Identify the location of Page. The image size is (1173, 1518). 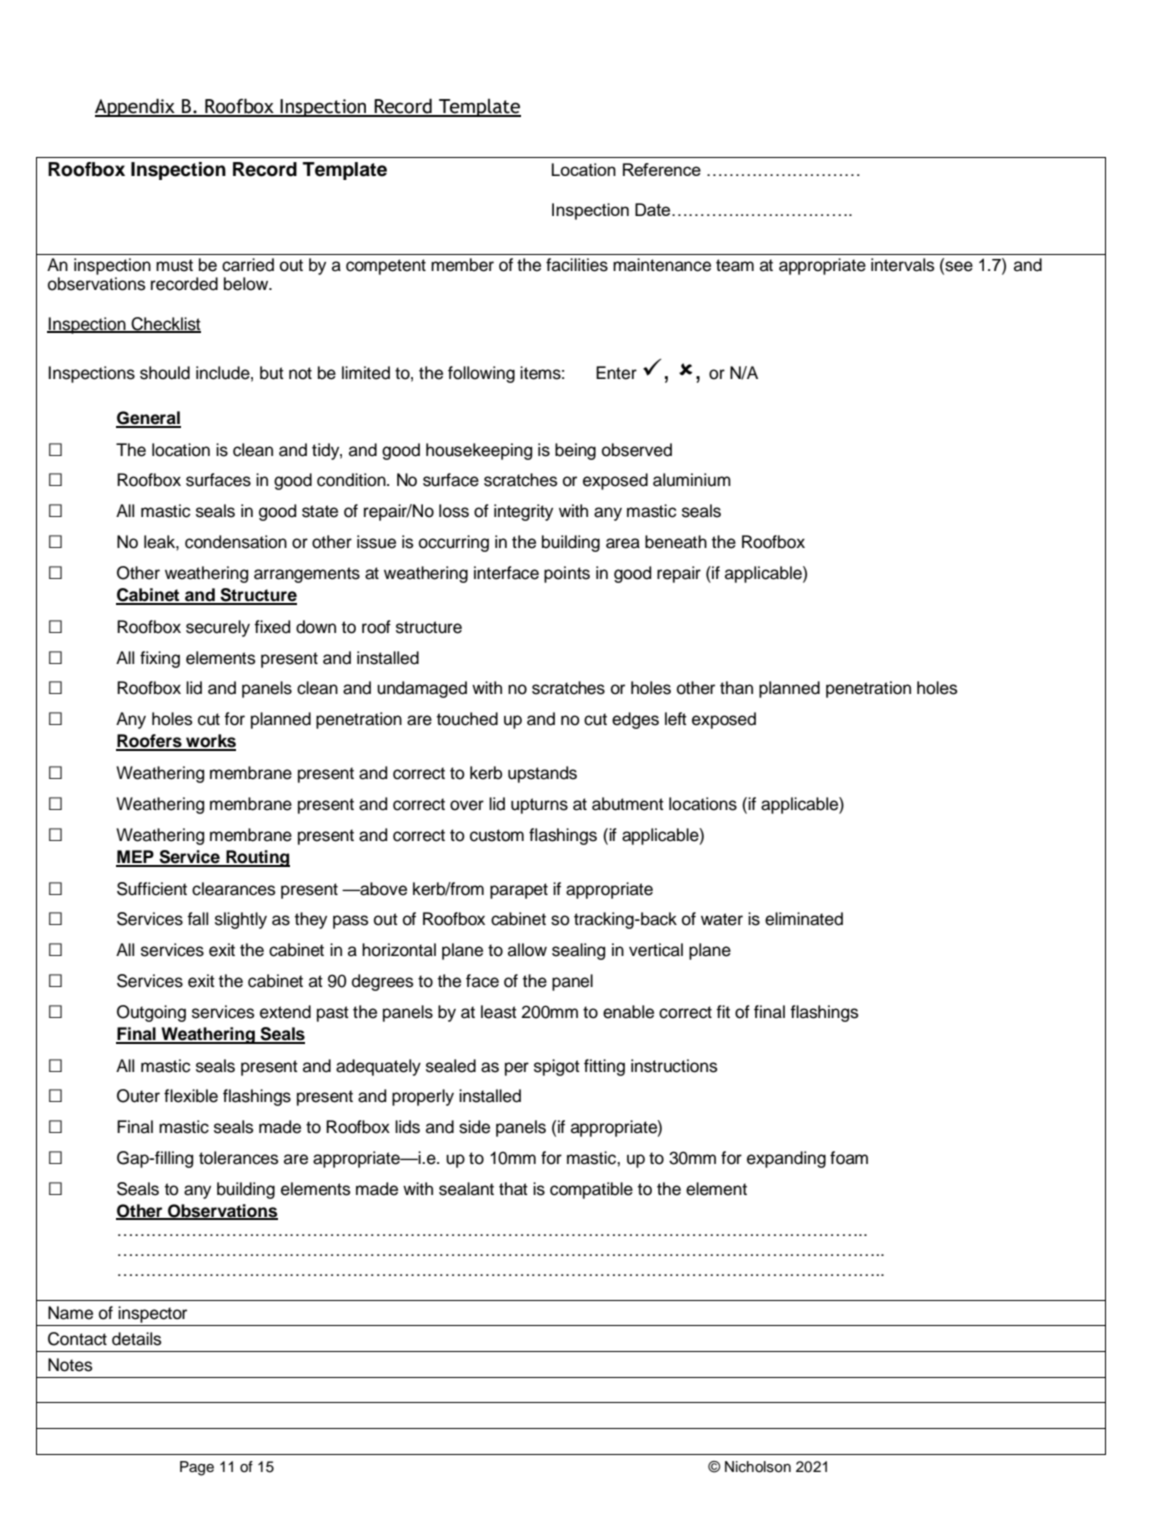
(197, 1468).
